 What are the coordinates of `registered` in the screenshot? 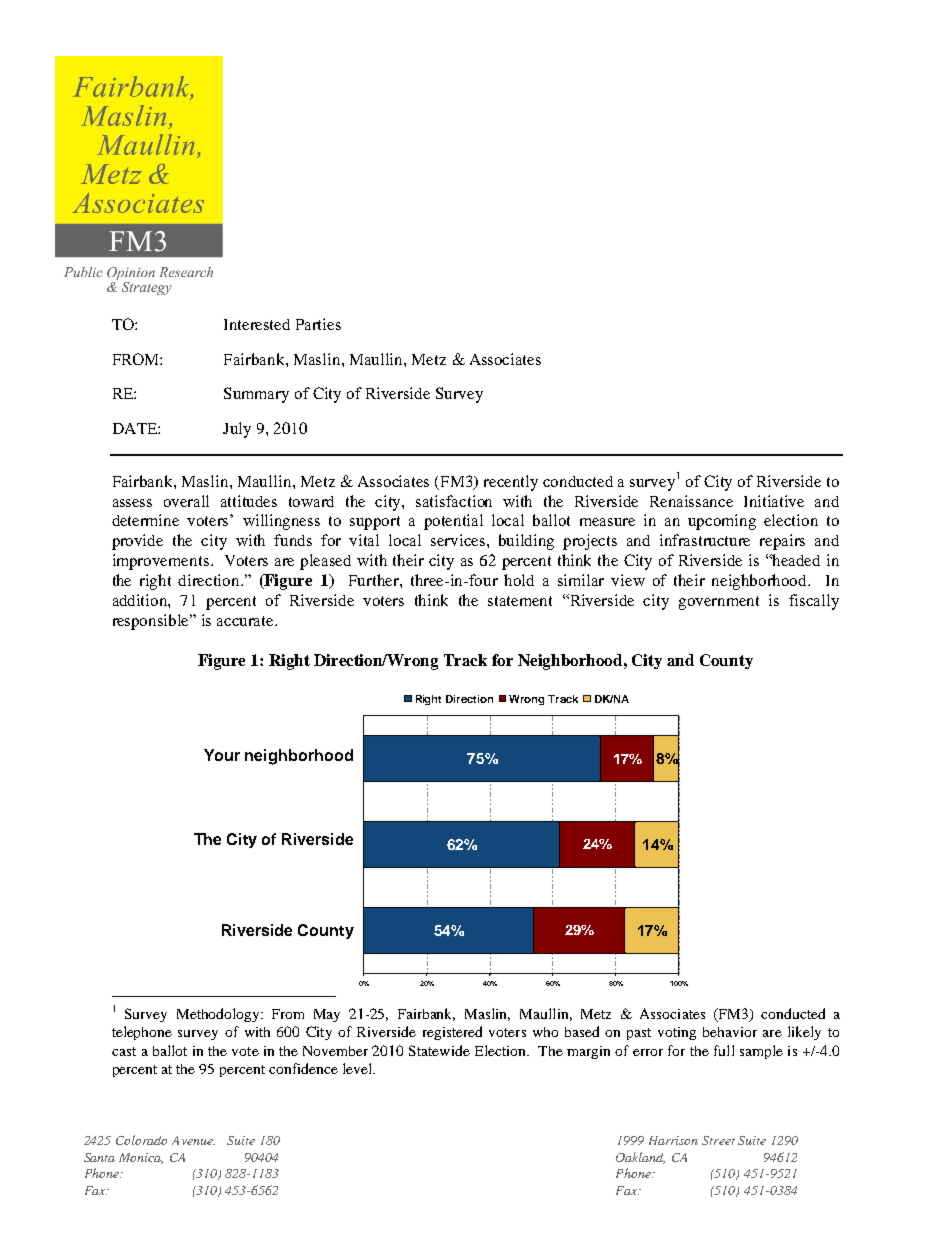 It's located at (452, 1033).
